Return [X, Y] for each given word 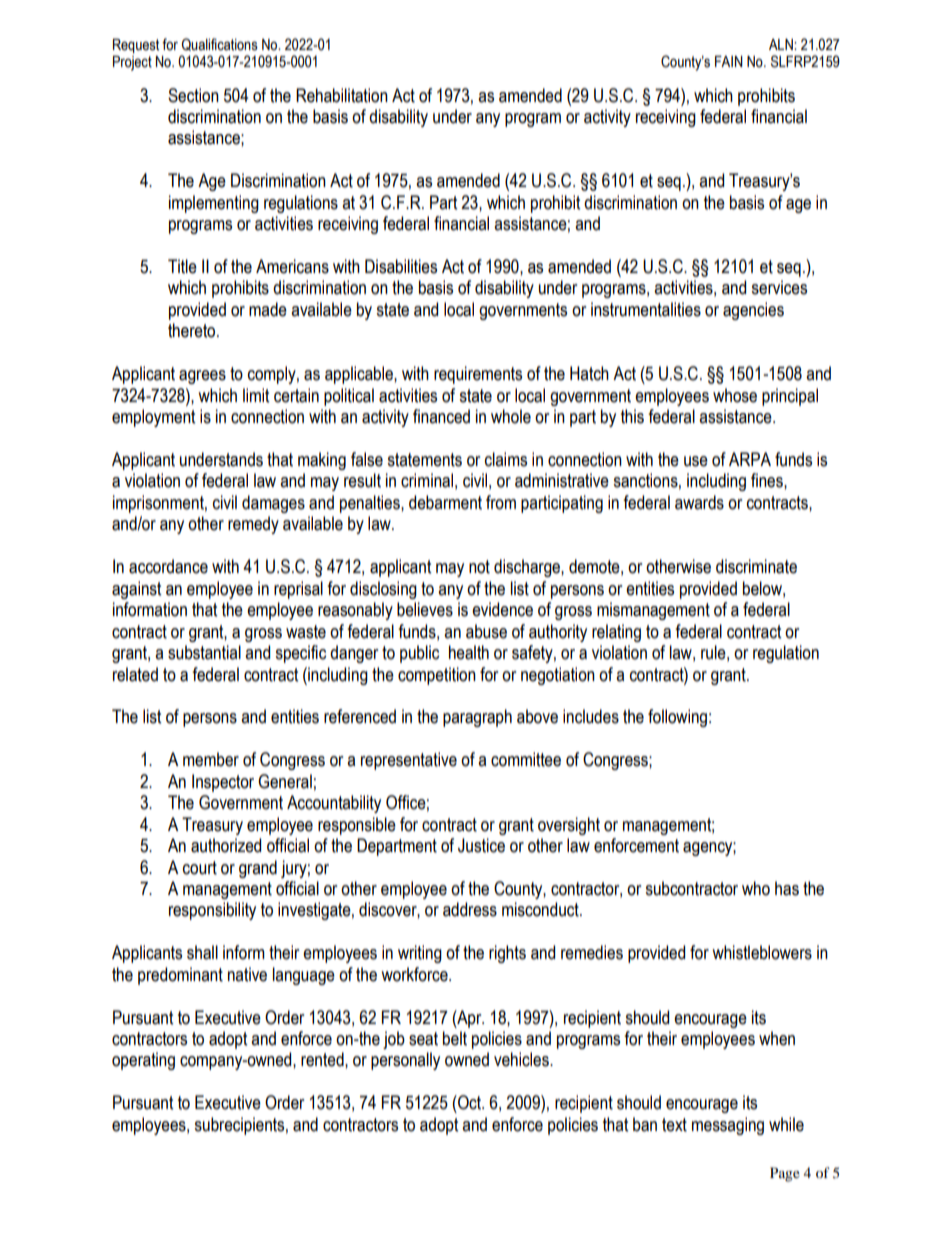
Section [193, 95]
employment [153, 418]
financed [441, 416]
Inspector [223, 783]
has [787, 888]
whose [735, 395]
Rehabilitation [342, 95]
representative [409, 761]
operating [143, 1061]
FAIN [729, 61]
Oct [470, 1102]
